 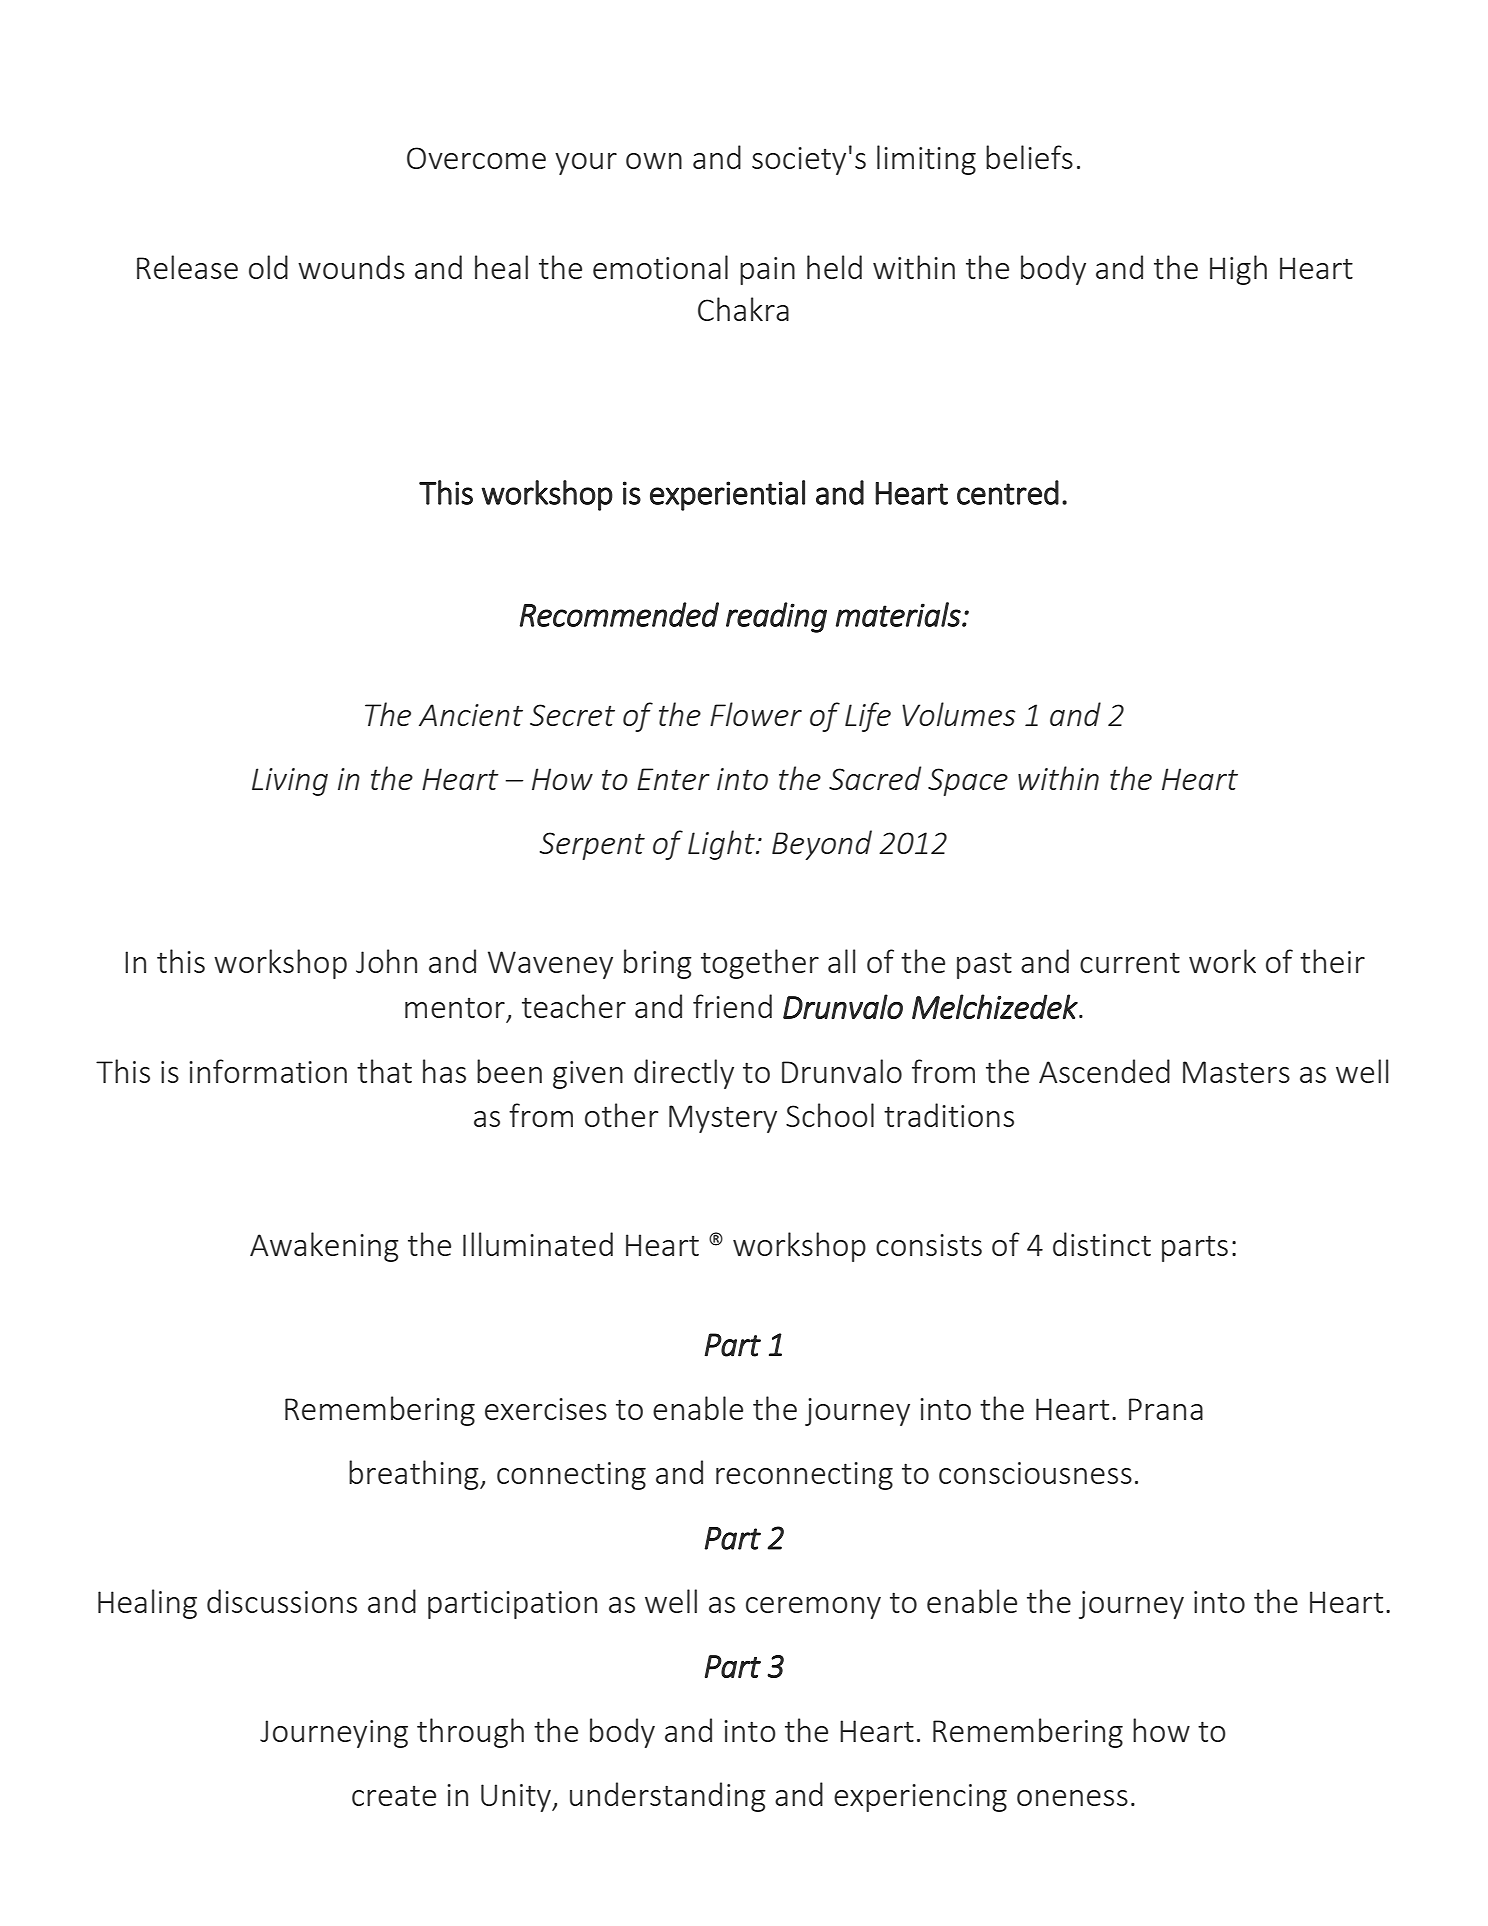 I want to click on pain, so click(x=767, y=271).
